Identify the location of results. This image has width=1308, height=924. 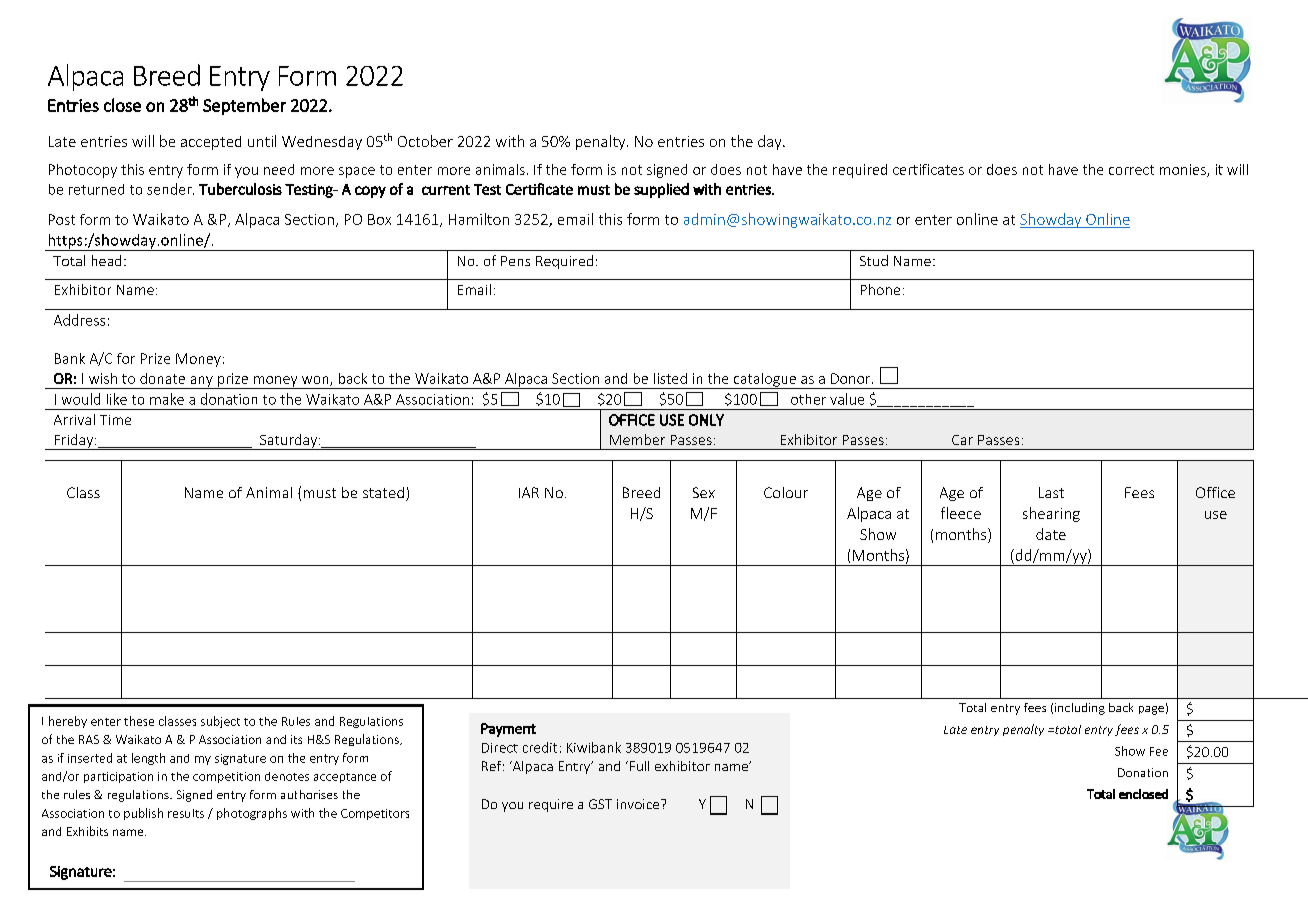
(186, 813).
